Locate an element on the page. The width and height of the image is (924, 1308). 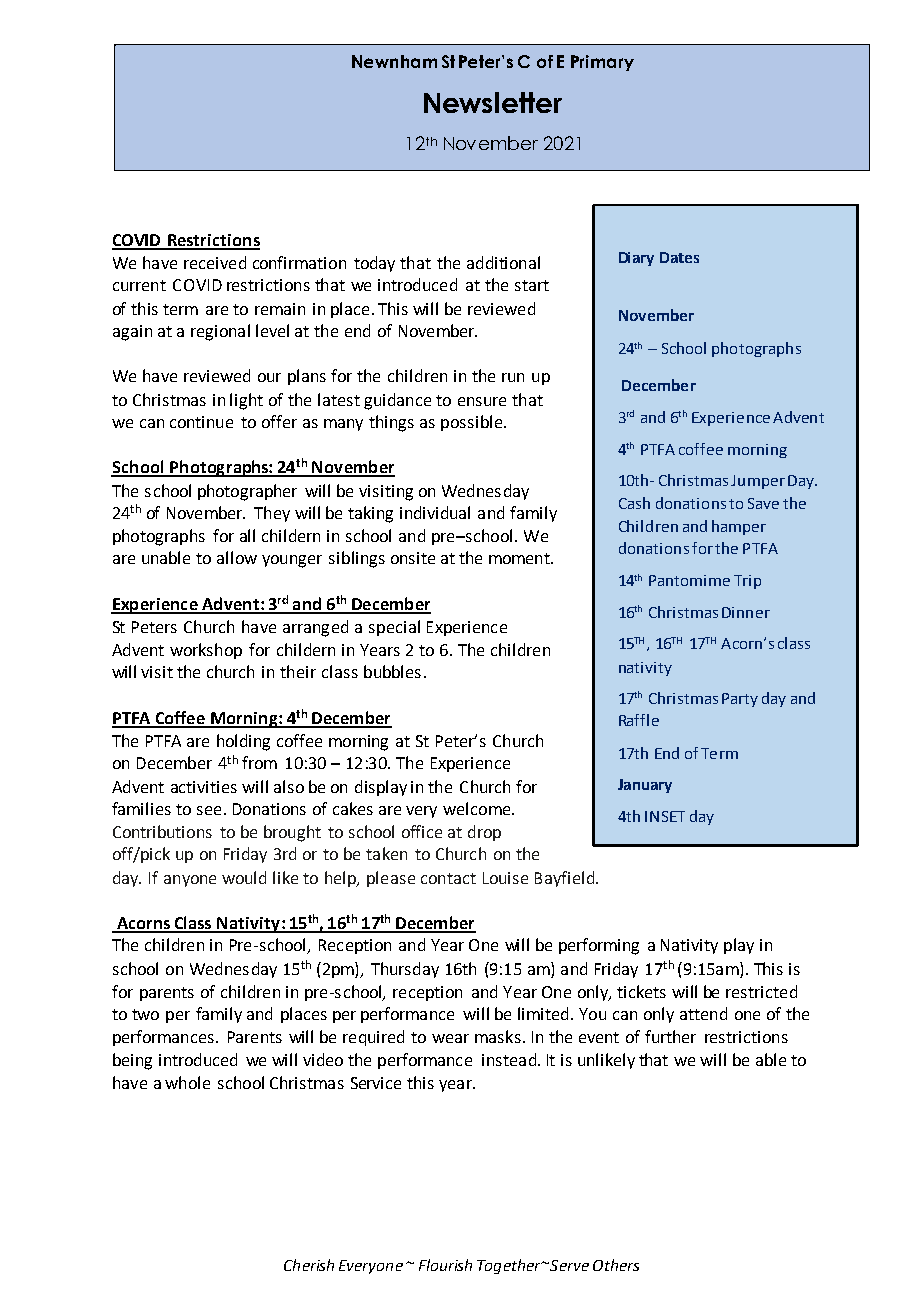
Thursday is located at coordinates (405, 970).
